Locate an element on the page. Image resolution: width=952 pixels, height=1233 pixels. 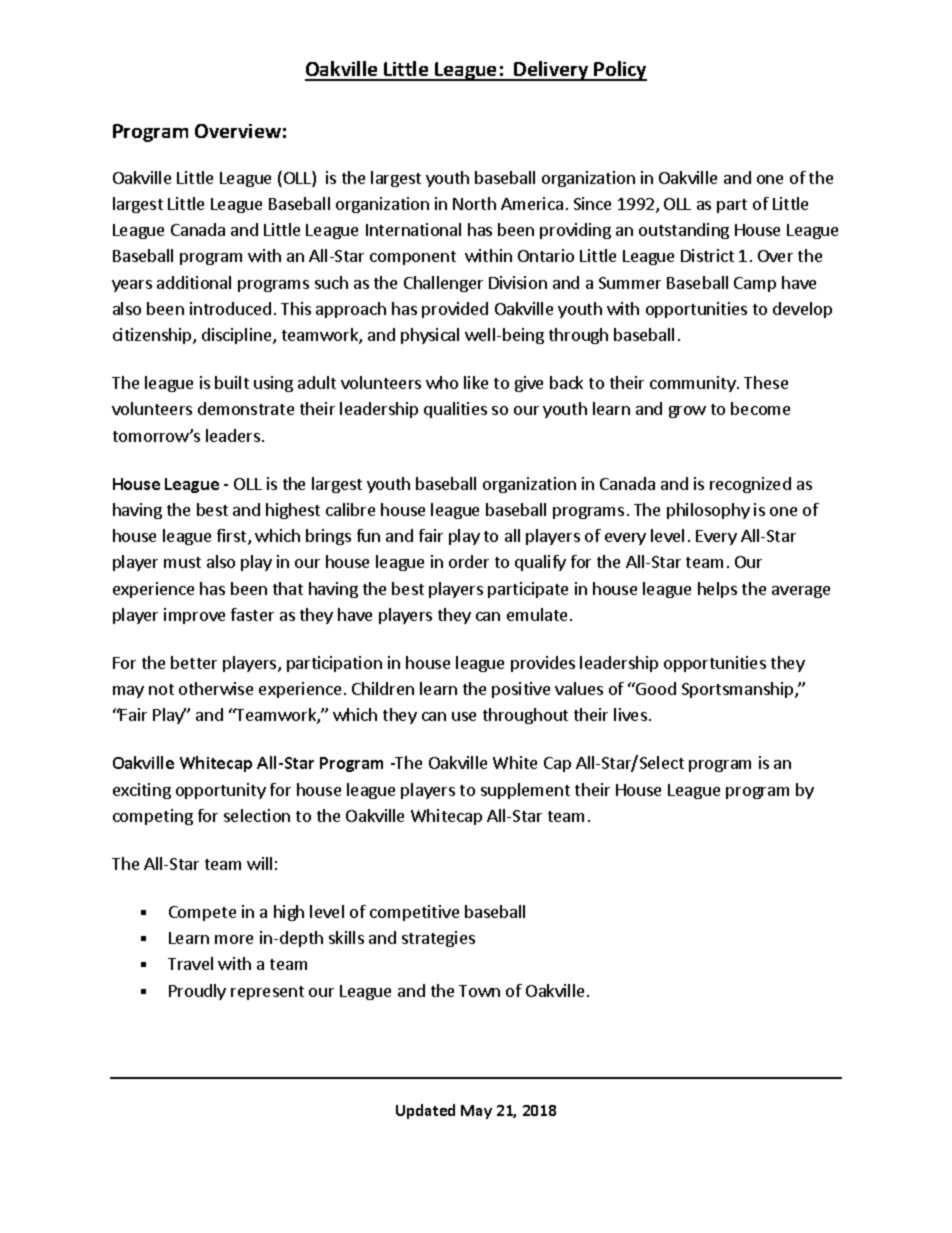
supplement is located at coordinates (525, 791).
